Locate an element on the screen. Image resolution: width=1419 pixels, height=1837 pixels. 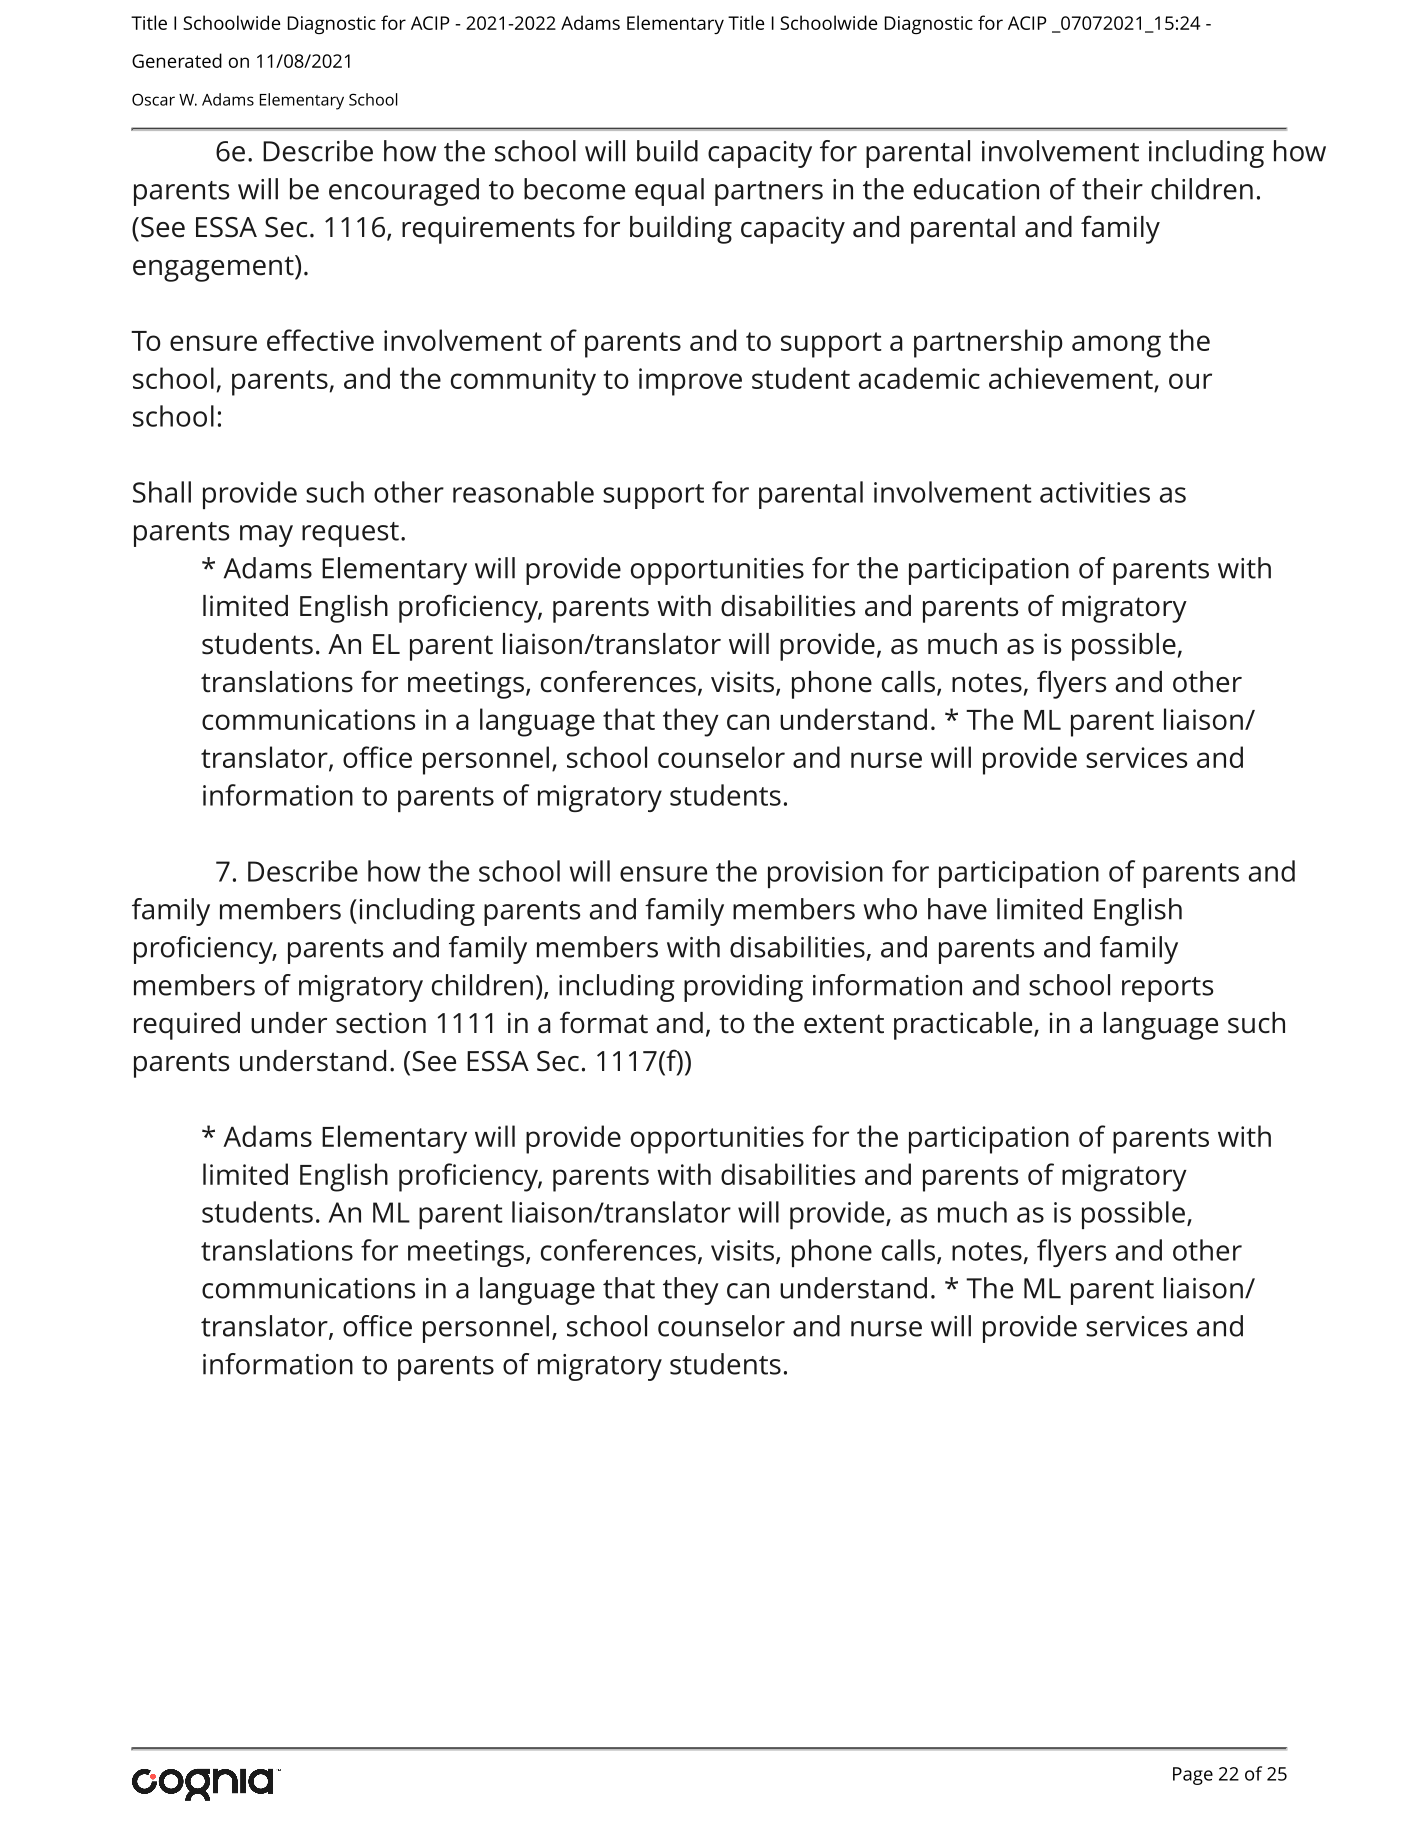
Page is located at coordinates (1193, 1776).
